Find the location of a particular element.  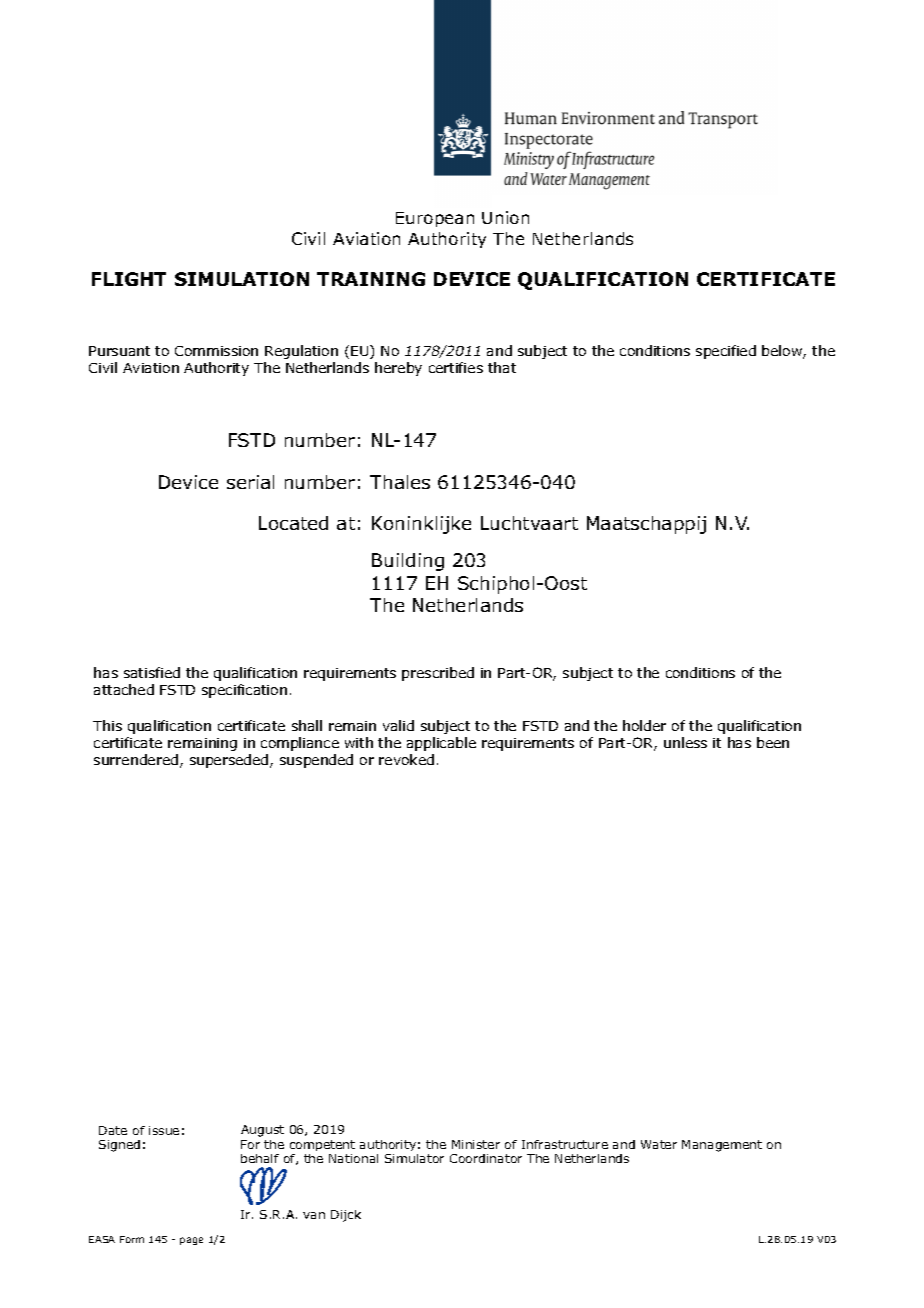

European is located at coordinates (435, 219).
